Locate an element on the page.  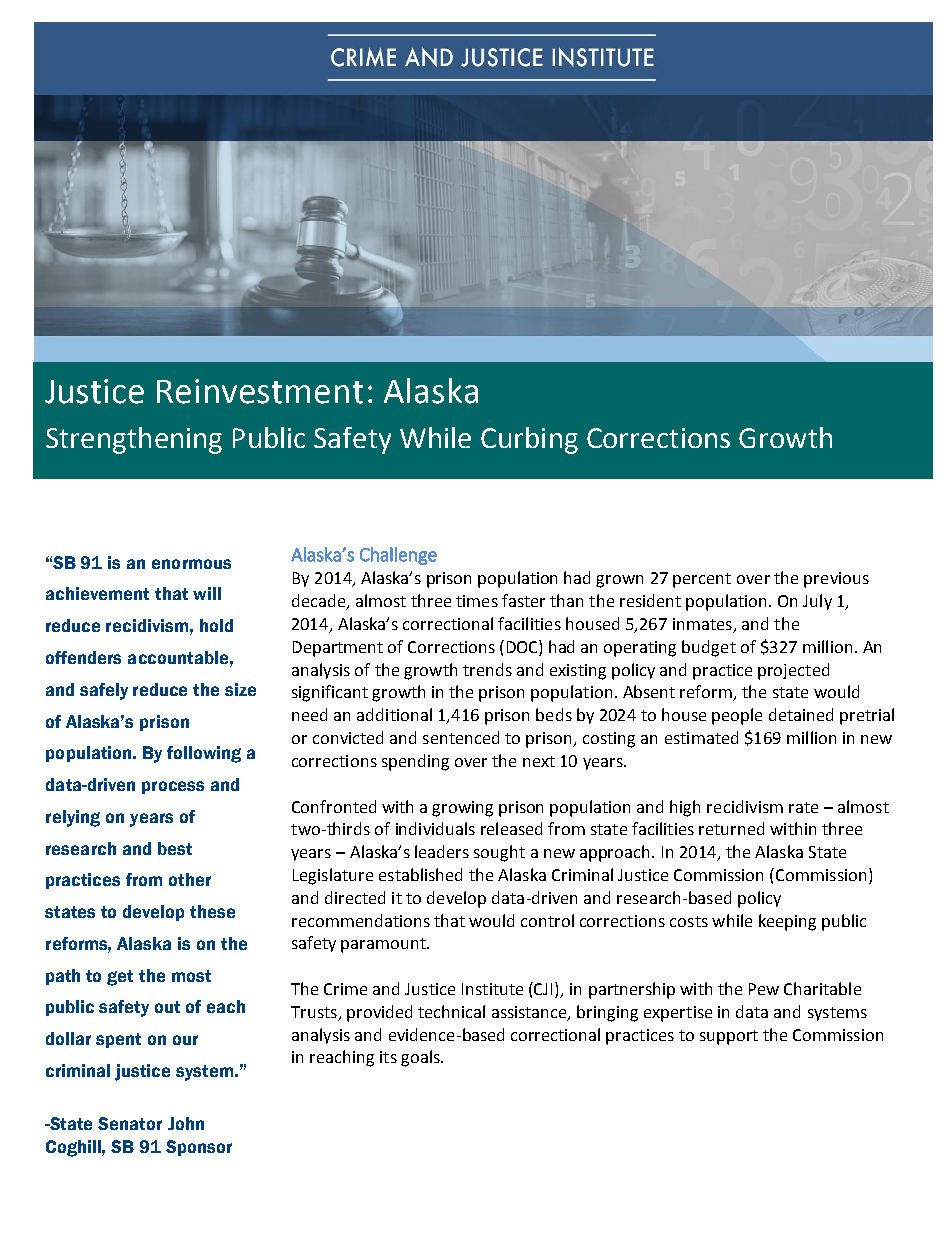
offenders is located at coordinates (83, 657).
